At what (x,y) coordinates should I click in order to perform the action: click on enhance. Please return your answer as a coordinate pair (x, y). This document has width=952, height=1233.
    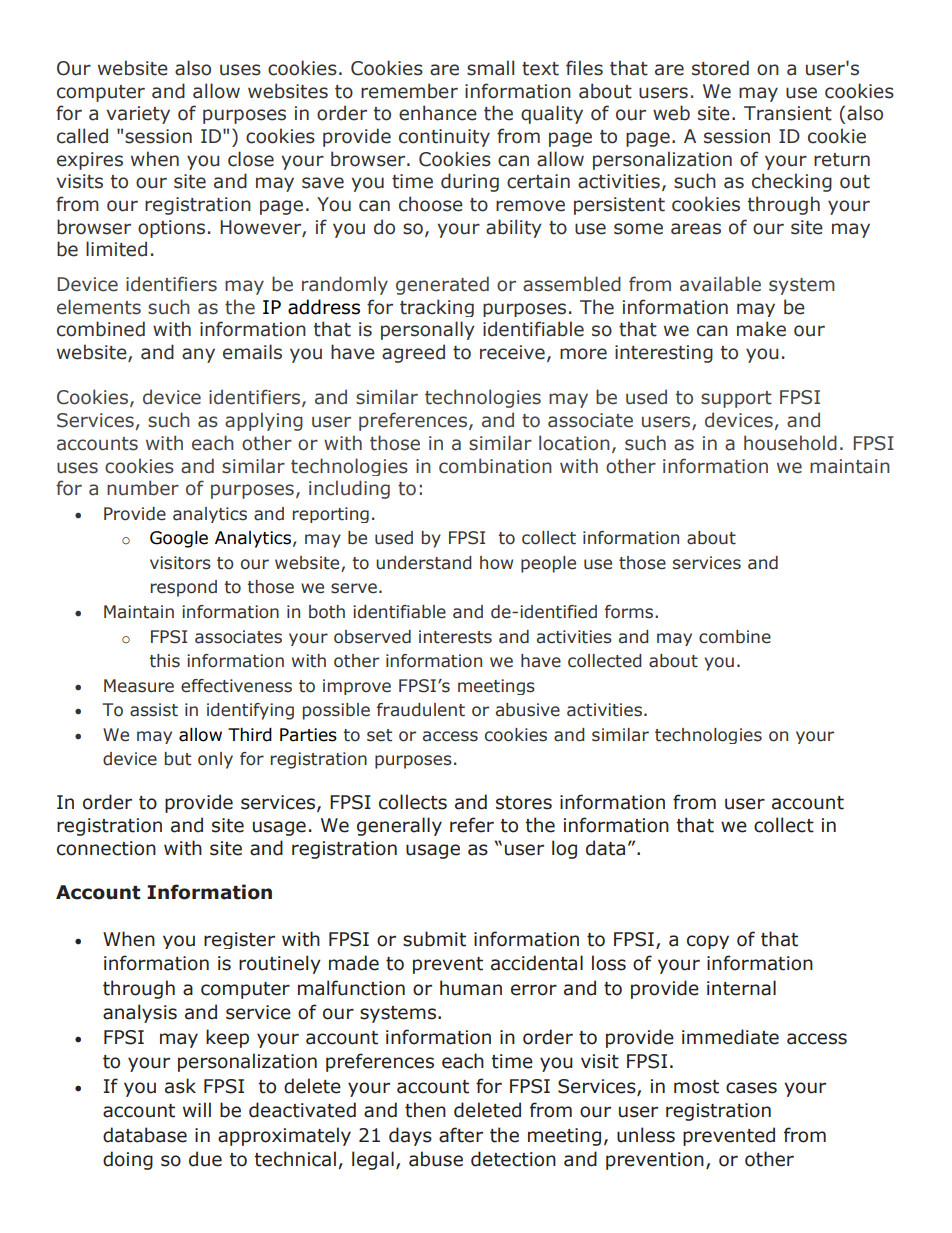
    Looking at the image, I should click on (438, 113).
